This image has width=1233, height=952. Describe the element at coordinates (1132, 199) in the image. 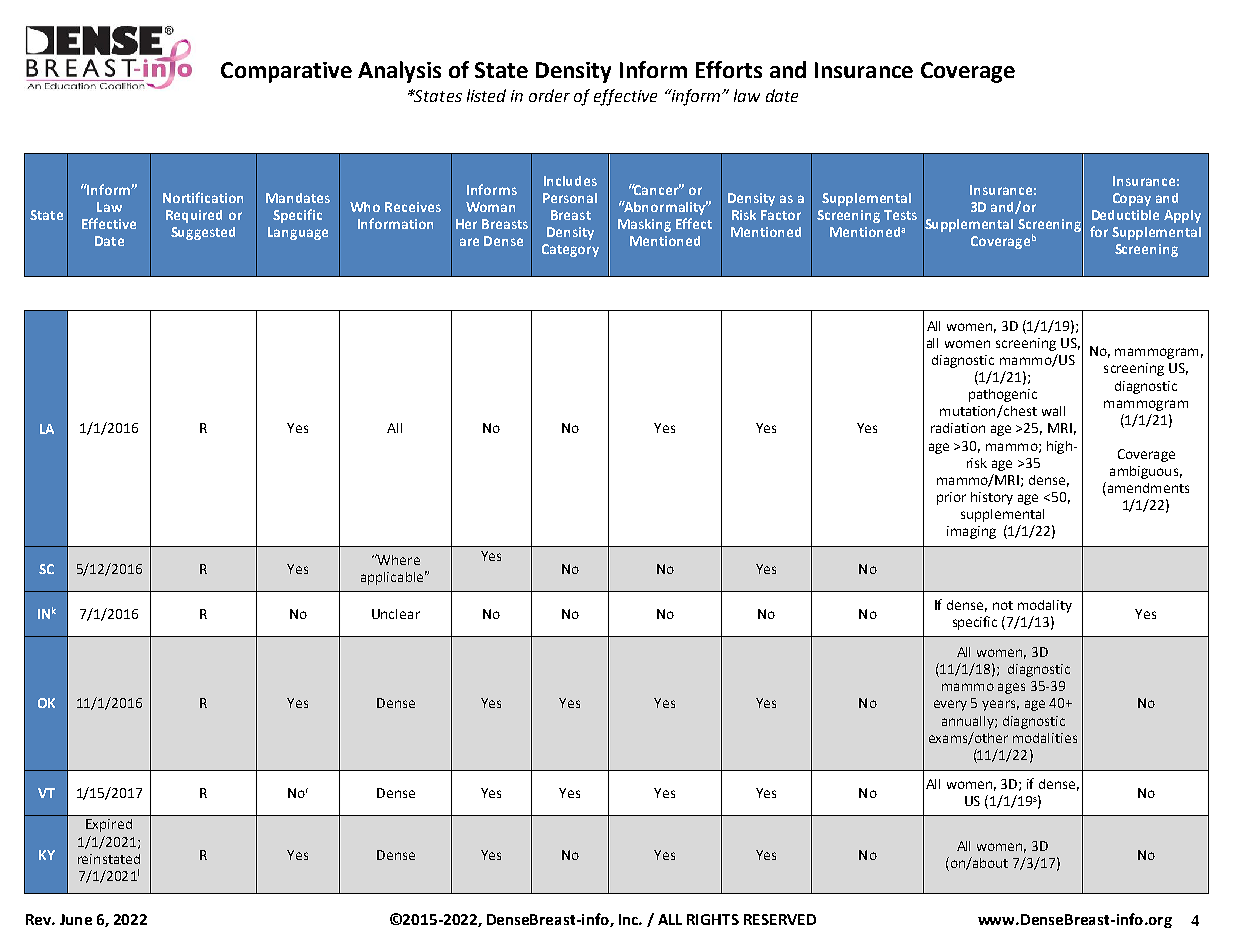

I see `Copay` at that location.
